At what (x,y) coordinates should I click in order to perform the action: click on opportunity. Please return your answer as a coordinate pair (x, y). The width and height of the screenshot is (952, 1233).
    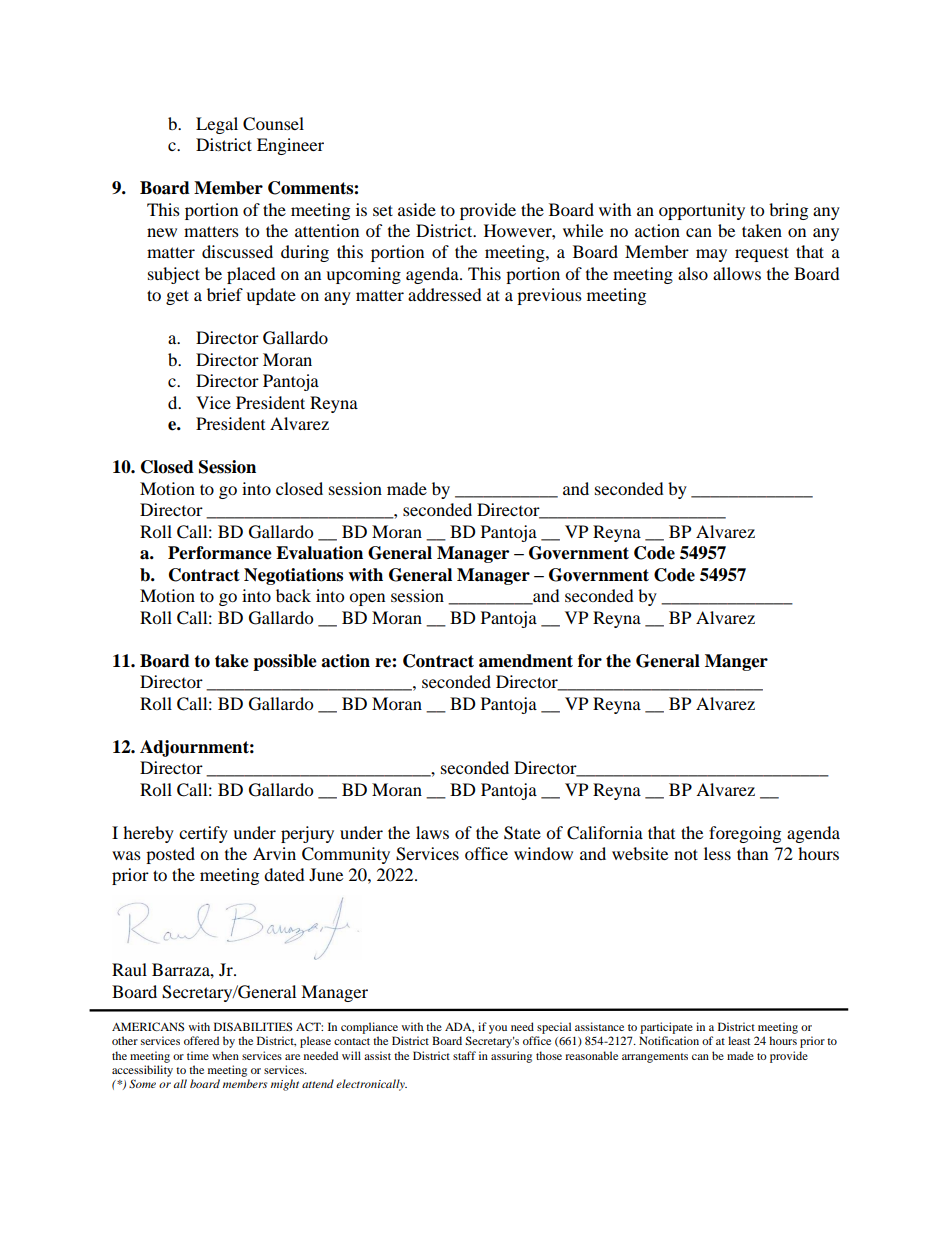
    Looking at the image, I should click on (702, 211).
